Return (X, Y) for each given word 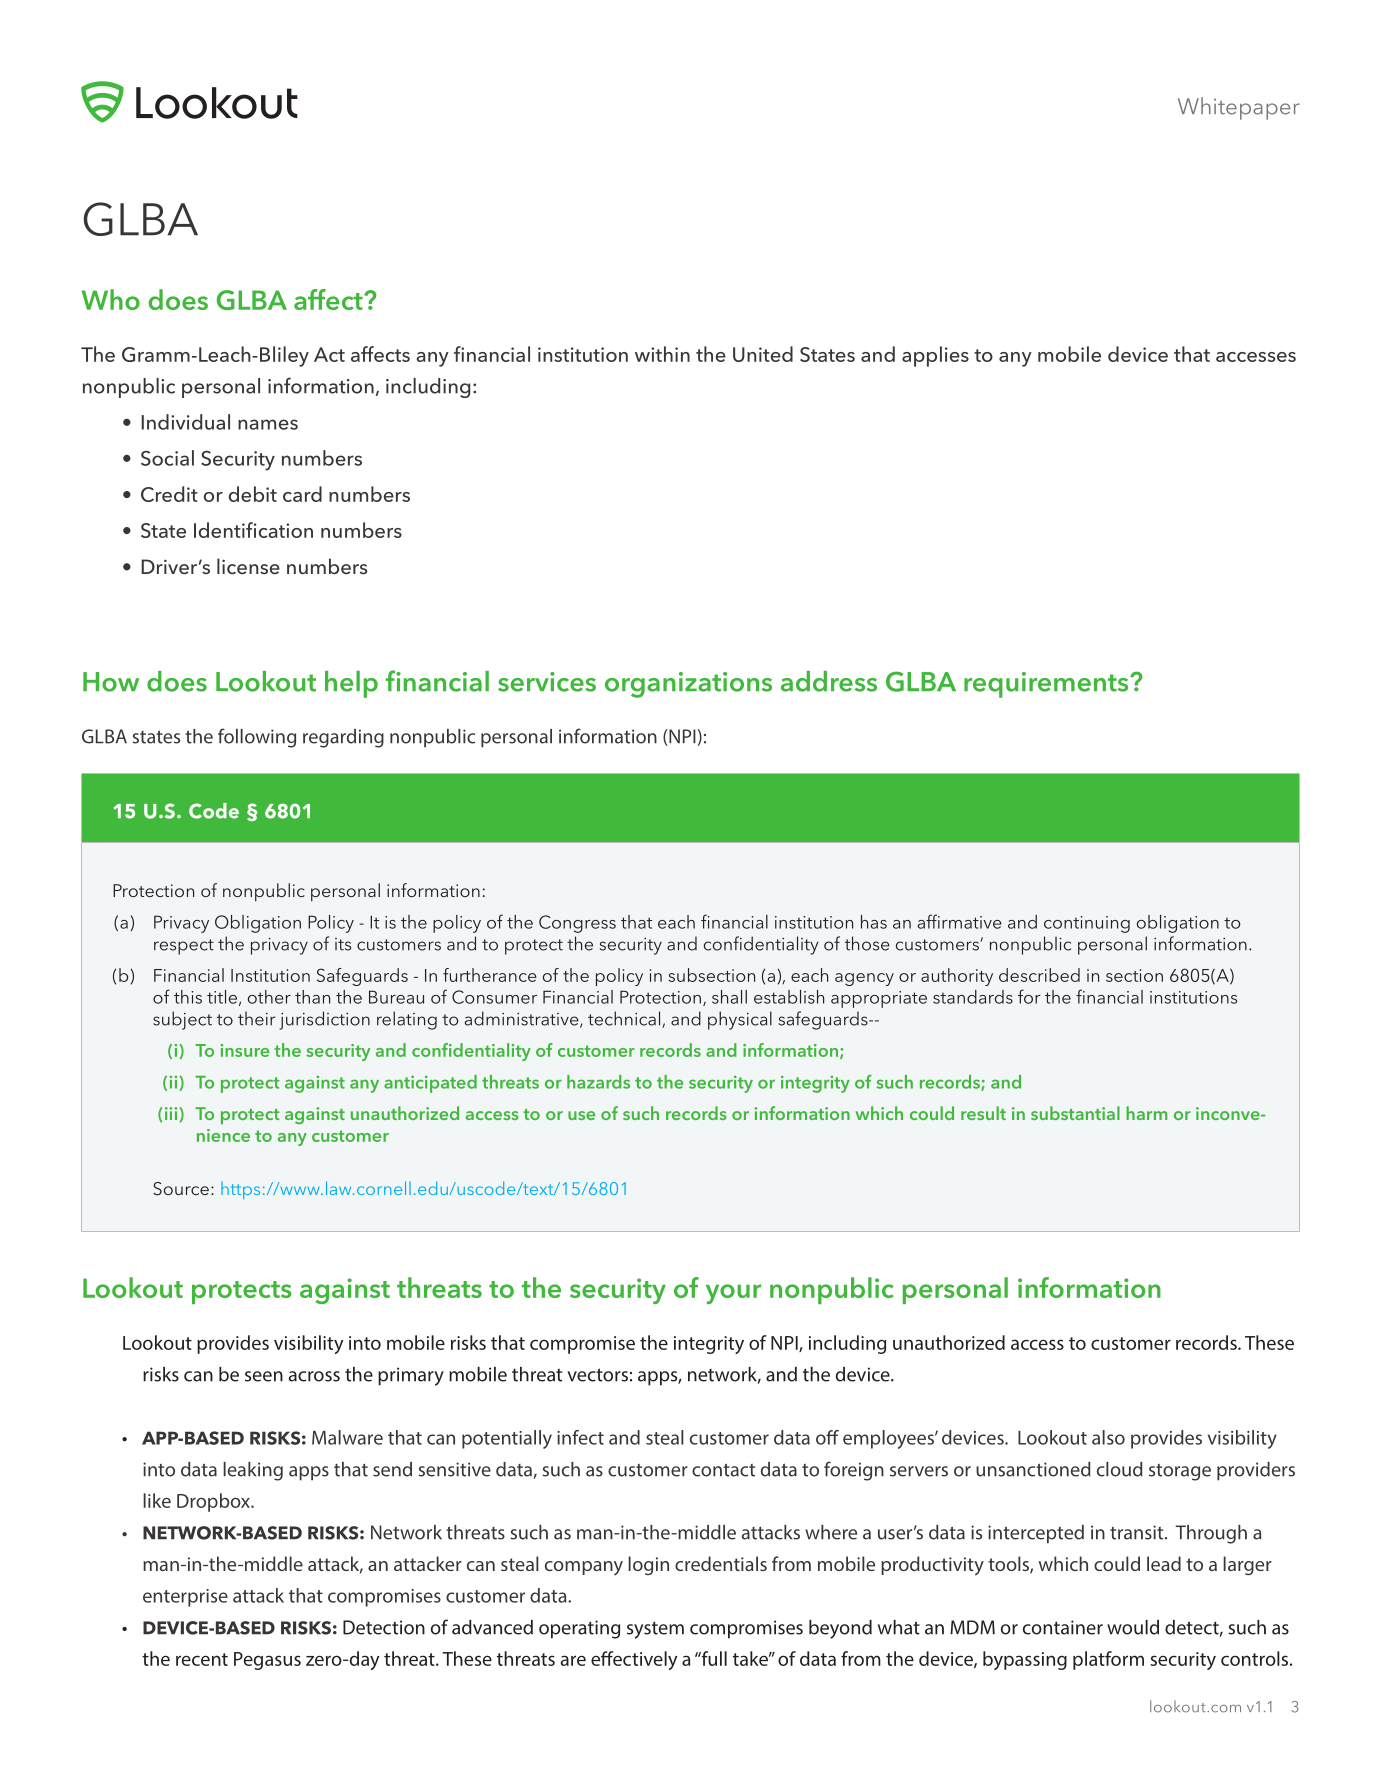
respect (184, 947)
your (733, 1294)
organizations (688, 685)
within (662, 354)
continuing (1087, 924)
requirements (1047, 685)
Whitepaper (1239, 108)
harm (1146, 1113)
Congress (577, 924)
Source (181, 1189)
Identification (253, 530)
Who (110, 299)
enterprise (185, 1598)
